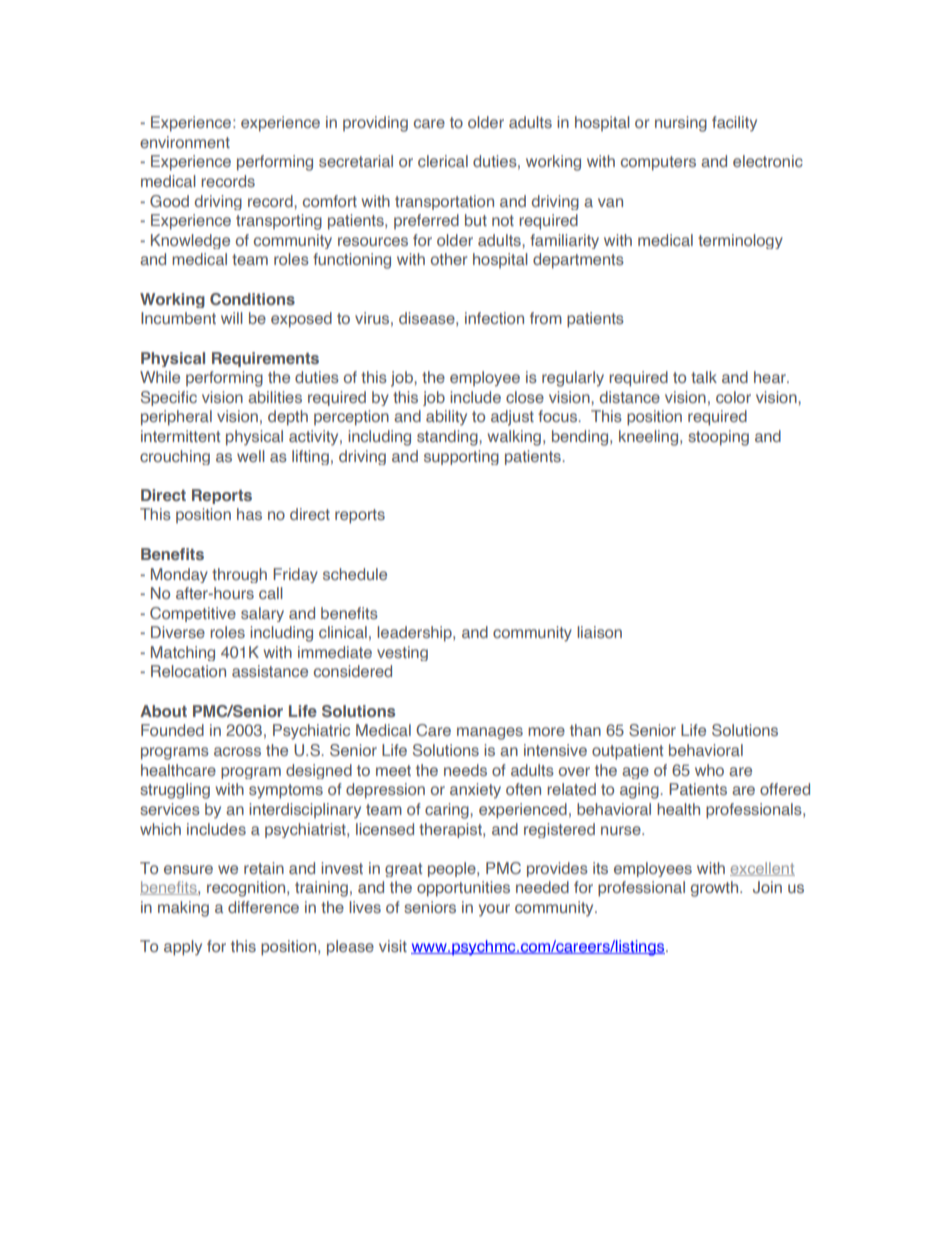 The width and height of the screenshot is (952, 1233). Describe the element at coordinates (490, 733) in the screenshot. I see `manages` at that location.
